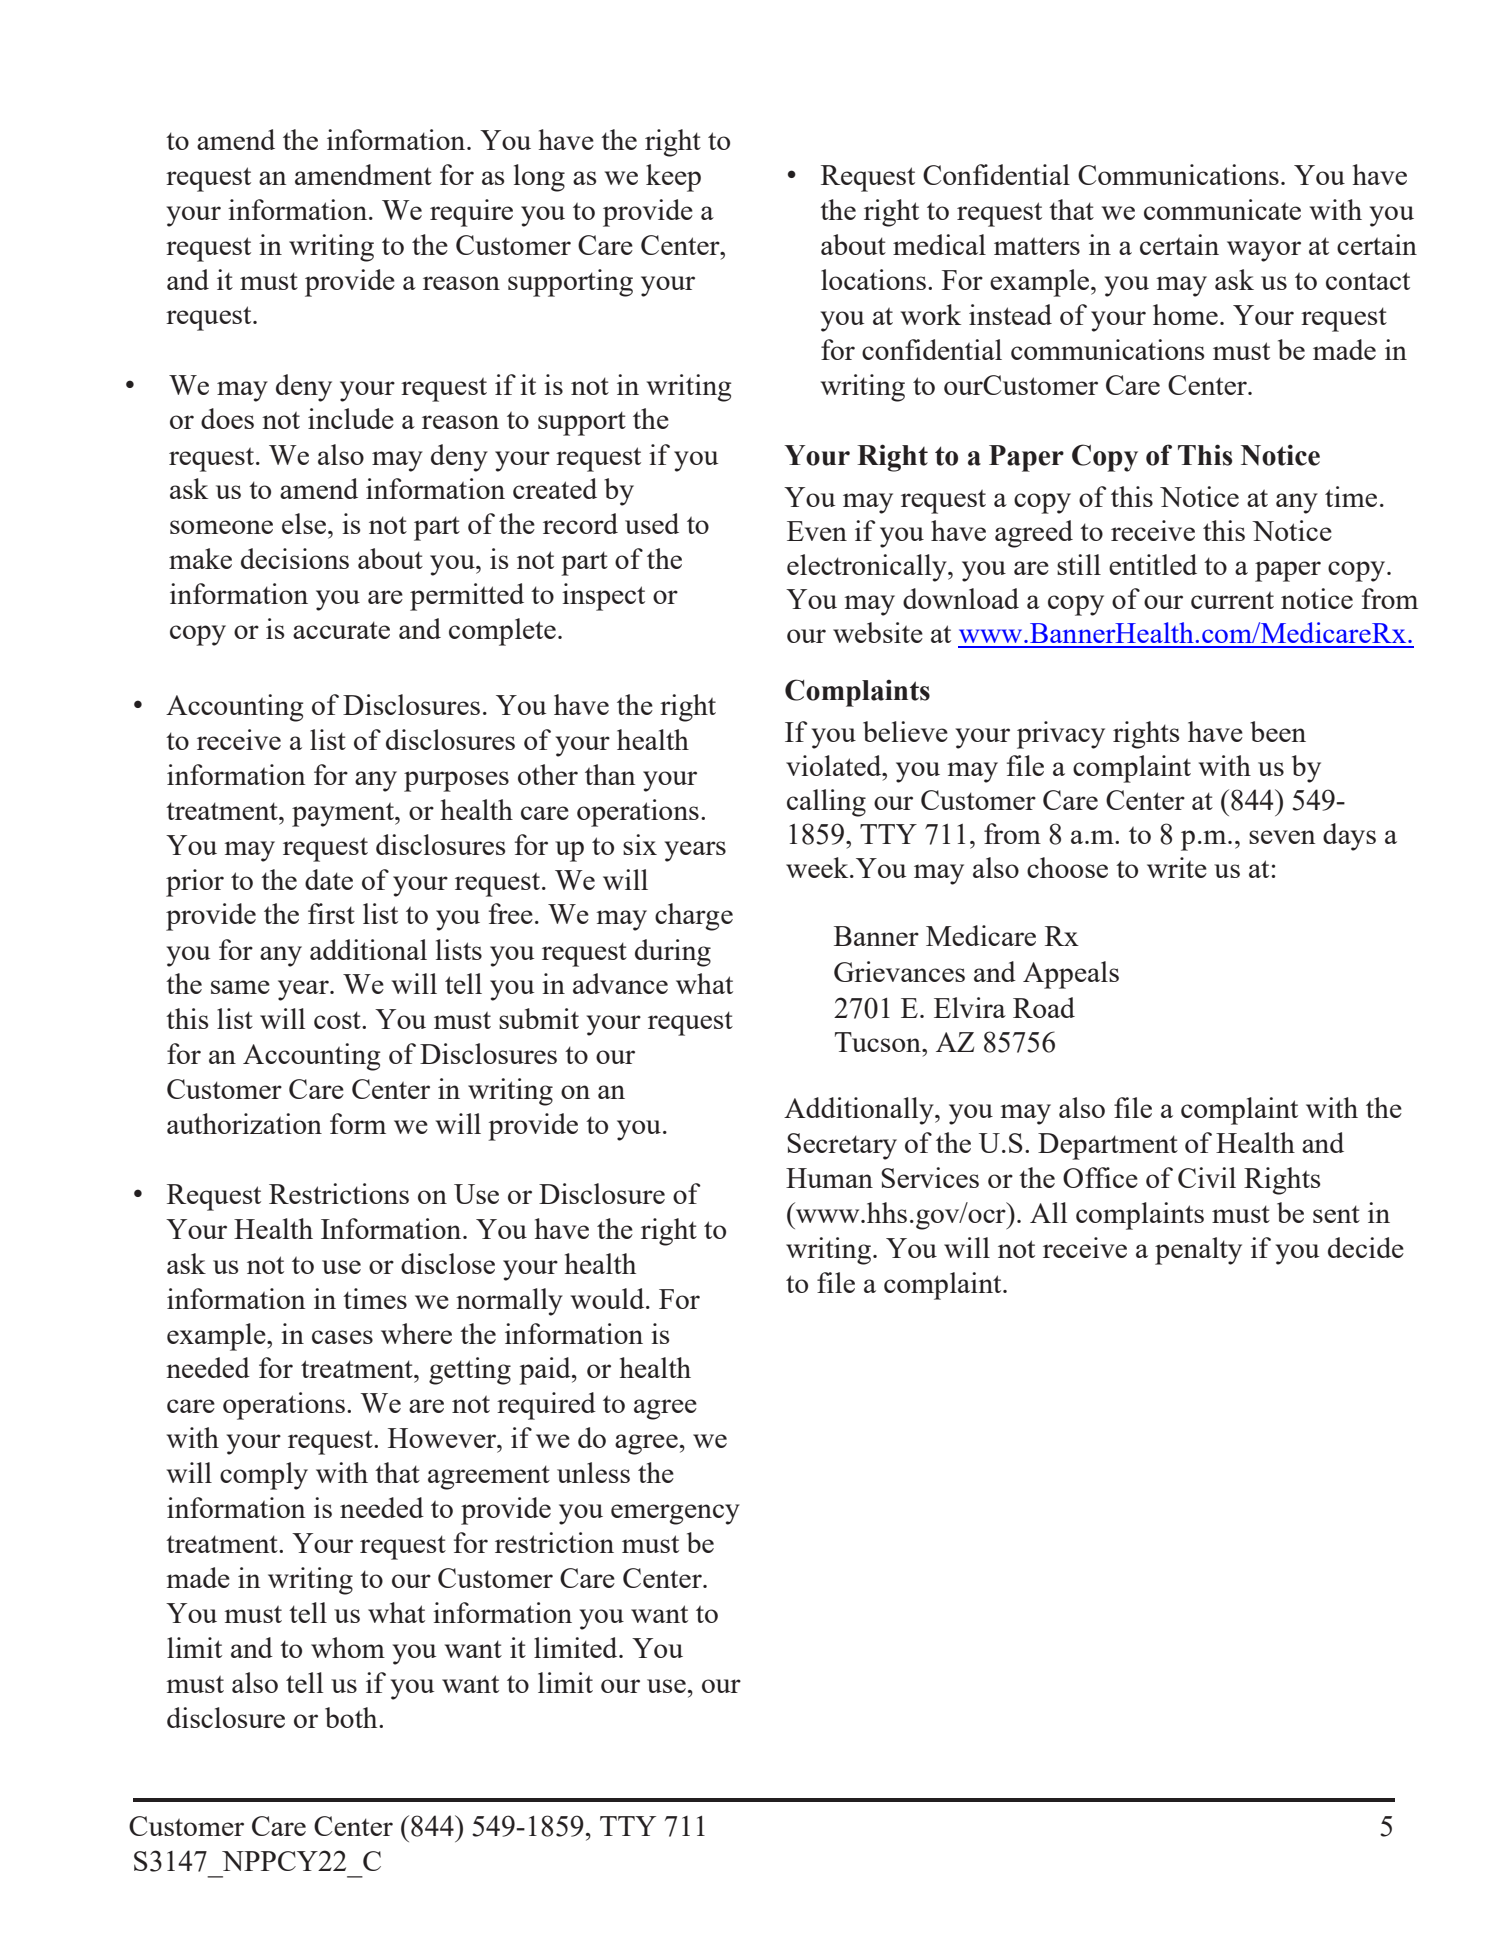  I want to click on entitled, so click(1153, 564).
